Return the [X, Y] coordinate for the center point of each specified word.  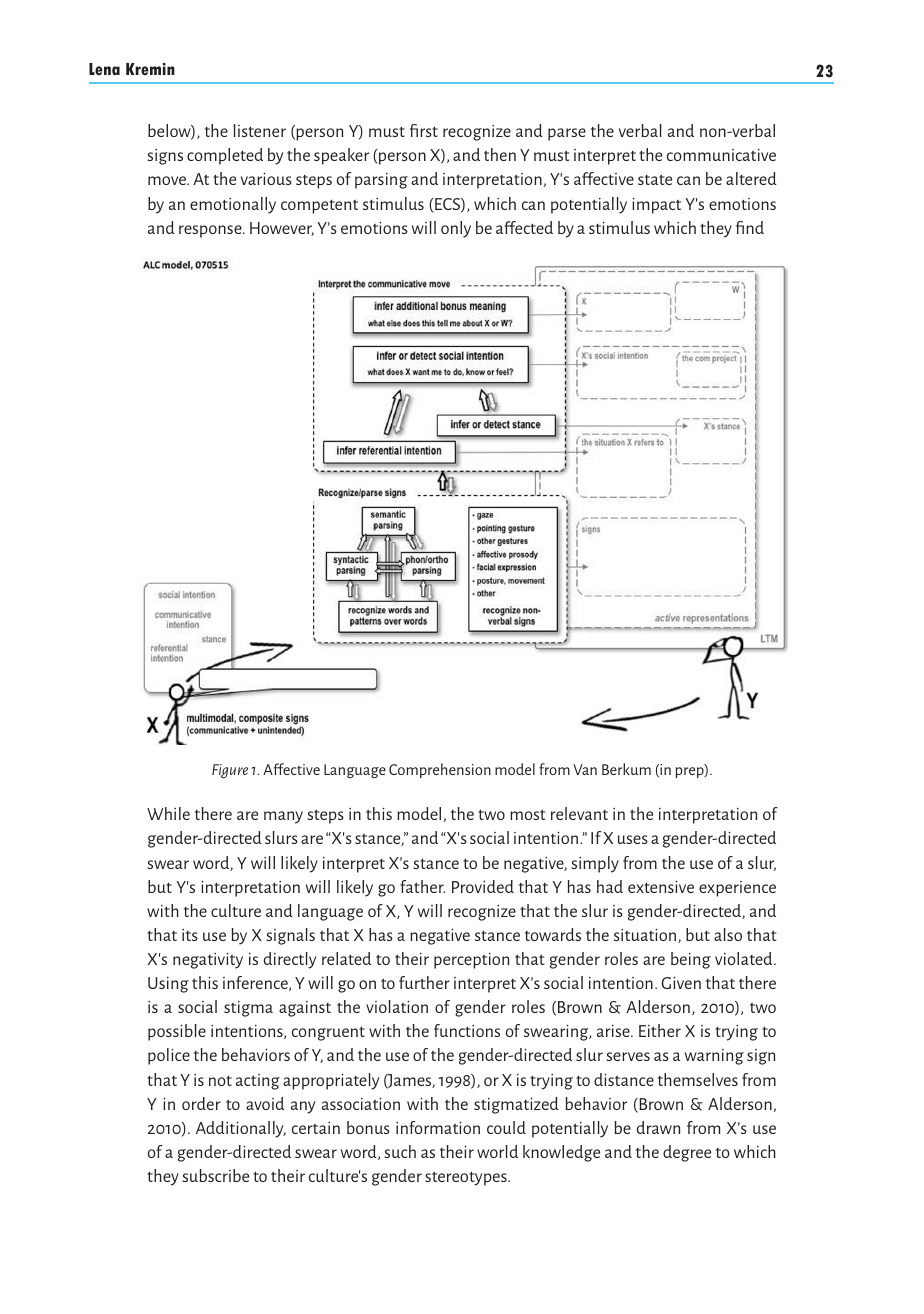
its [190, 935]
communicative [721, 155]
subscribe [215, 1175]
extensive [661, 887]
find [750, 227]
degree [687, 1153]
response [211, 231]
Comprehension [440, 770]
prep [691, 772]
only [456, 229]
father [422, 886]
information [438, 1127]
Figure [230, 771]
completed [225, 156]
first [424, 130]
